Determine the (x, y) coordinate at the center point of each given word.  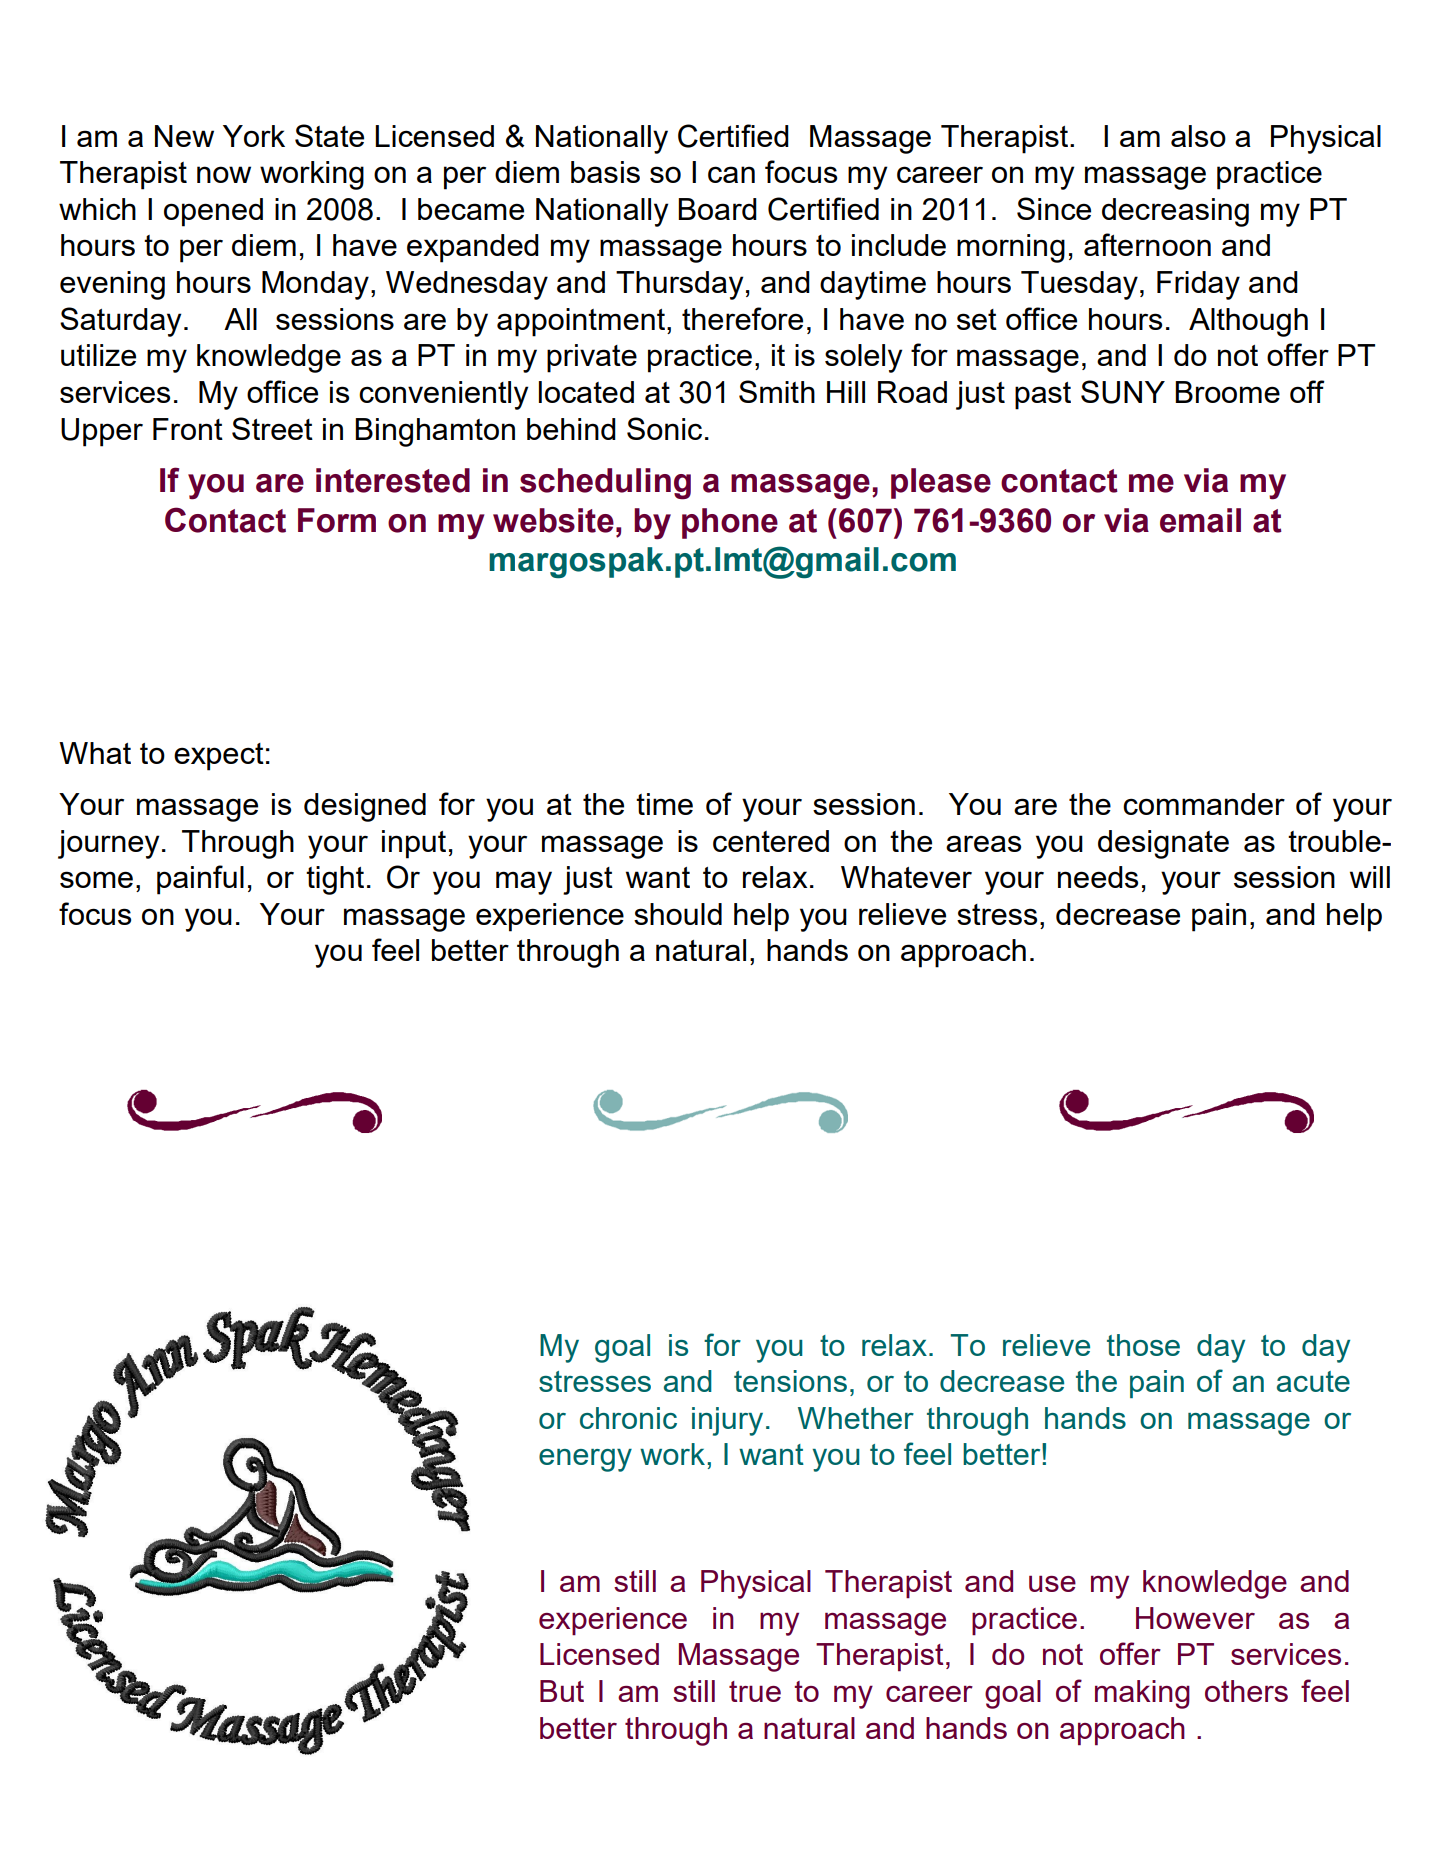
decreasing (1175, 212)
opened (213, 212)
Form (337, 520)
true (755, 1691)
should (678, 914)
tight (335, 880)
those (1143, 1345)
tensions (790, 1381)
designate (1163, 844)
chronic (628, 1418)
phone (730, 523)
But (562, 1691)
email (1200, 520)
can (731, 174)
